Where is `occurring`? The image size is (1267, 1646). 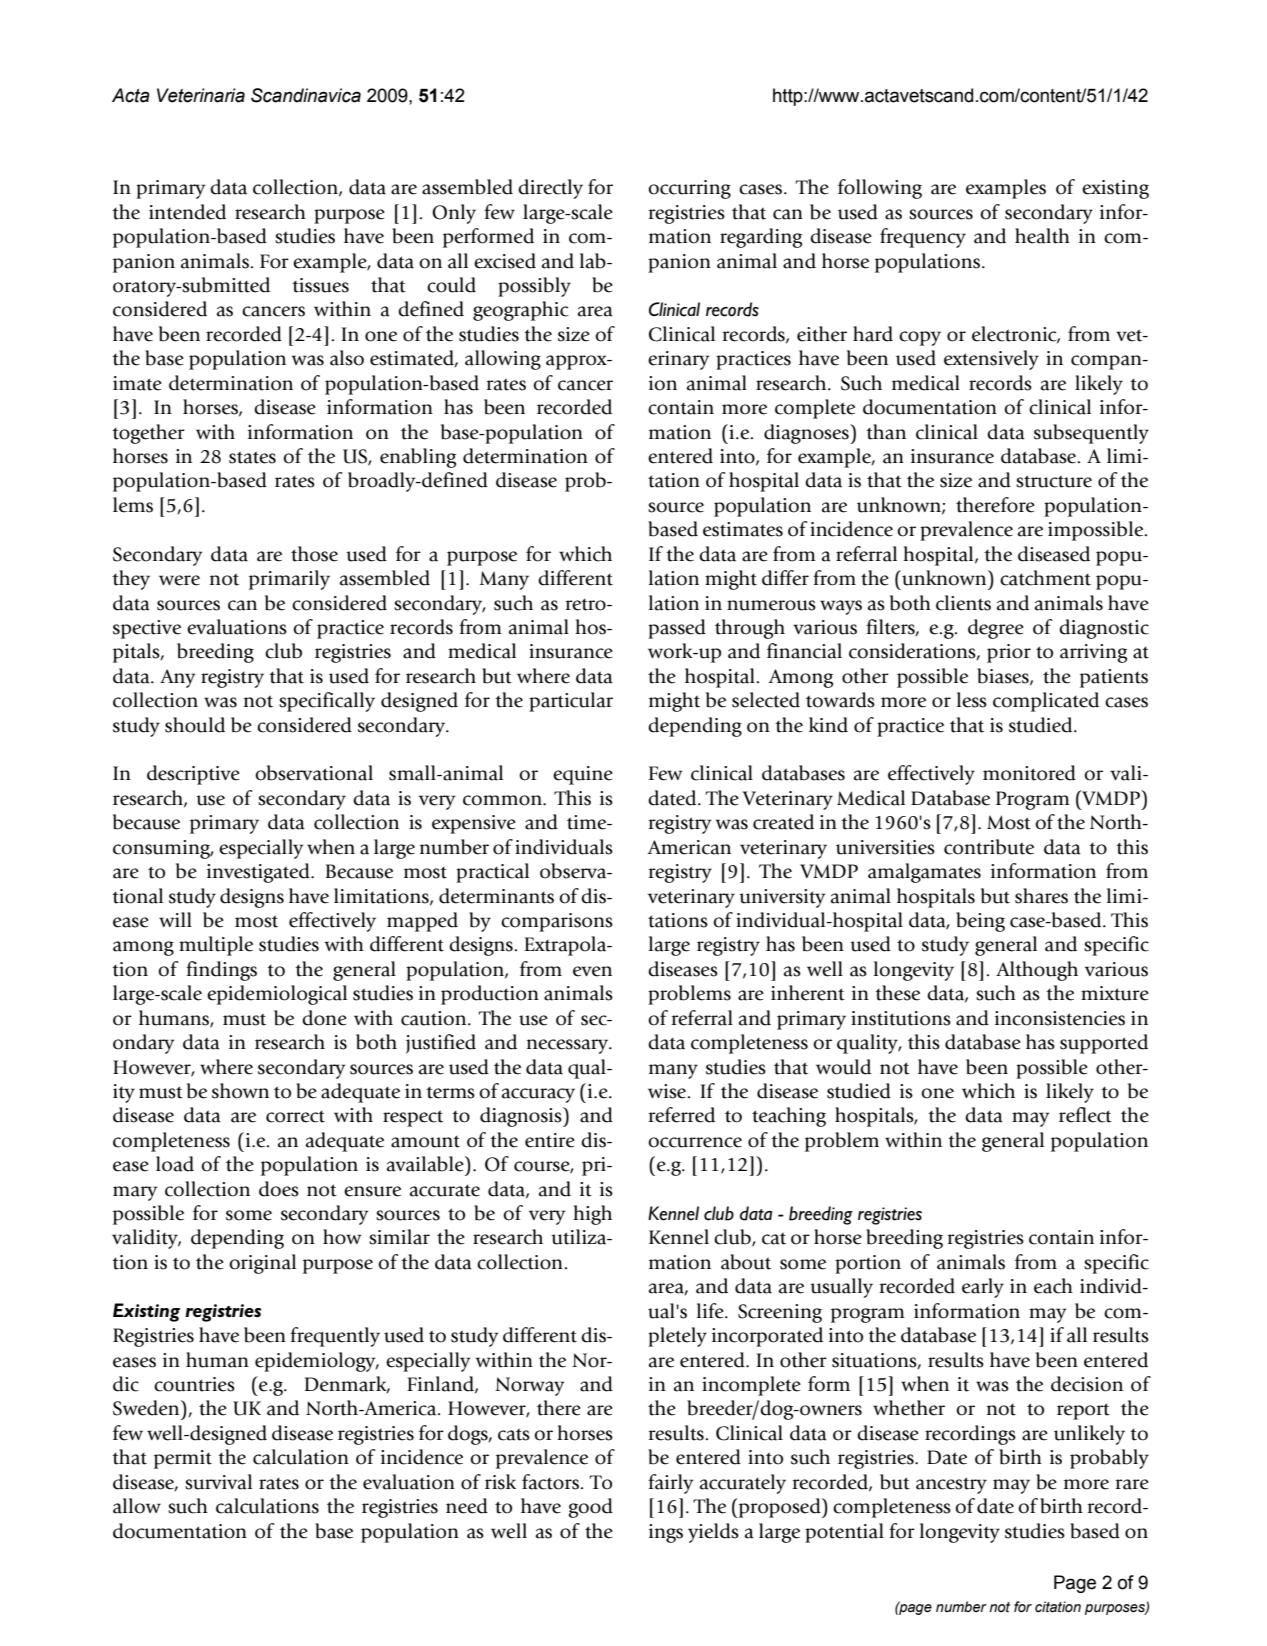
occurring is located at coordinates (689, 189).
